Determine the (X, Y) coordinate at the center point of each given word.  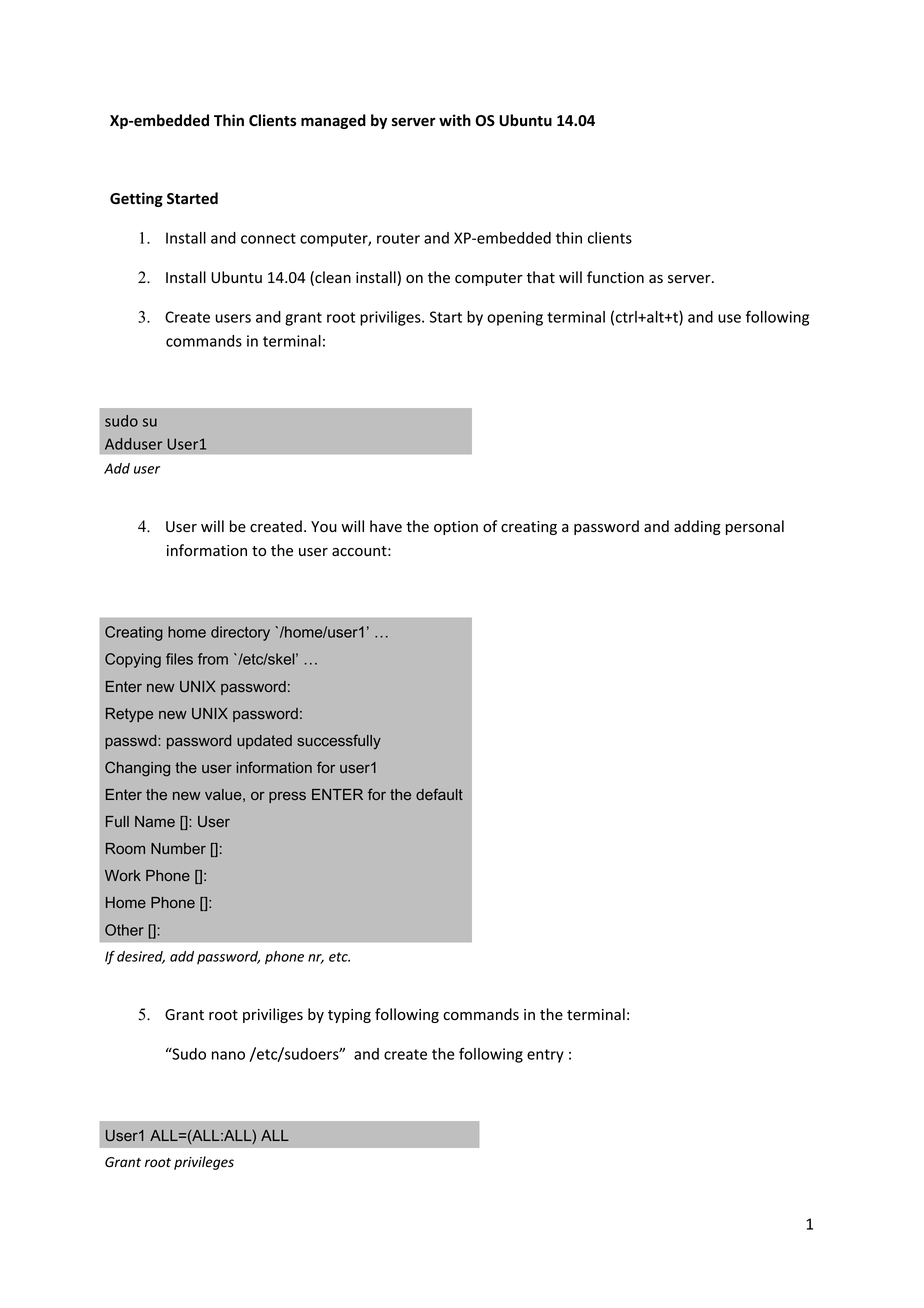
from (213, 659)
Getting (136, 199)
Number (178, 848)
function (615, 277)
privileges (204, 1163)
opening (515, 318)
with (455, 120)
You (324, 526)
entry (545, 1056)
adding (697, 527)
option (456, 528)
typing (349, 1016)
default (439, 794)
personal (755, 527)
